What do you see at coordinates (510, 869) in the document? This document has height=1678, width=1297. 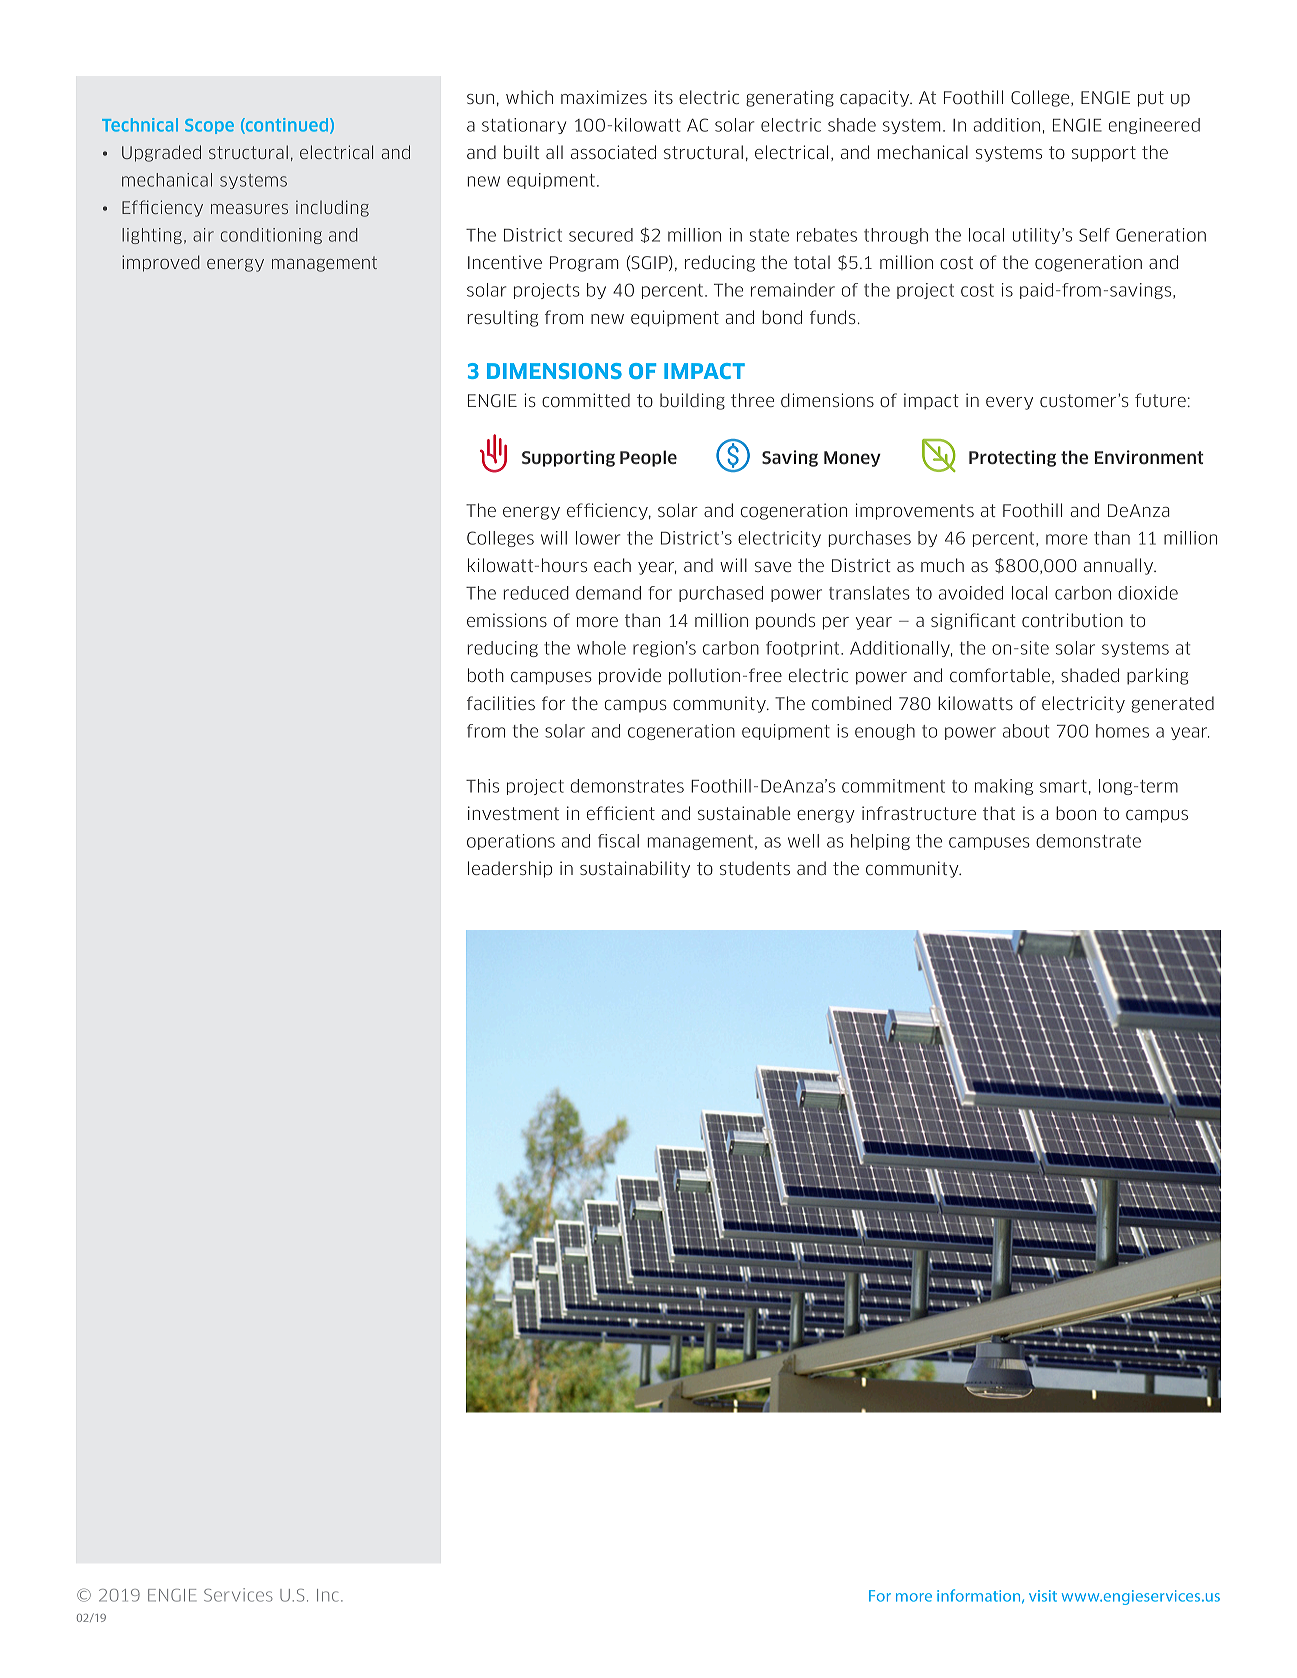 I see `leadership` at bounding box center [510, 869].
